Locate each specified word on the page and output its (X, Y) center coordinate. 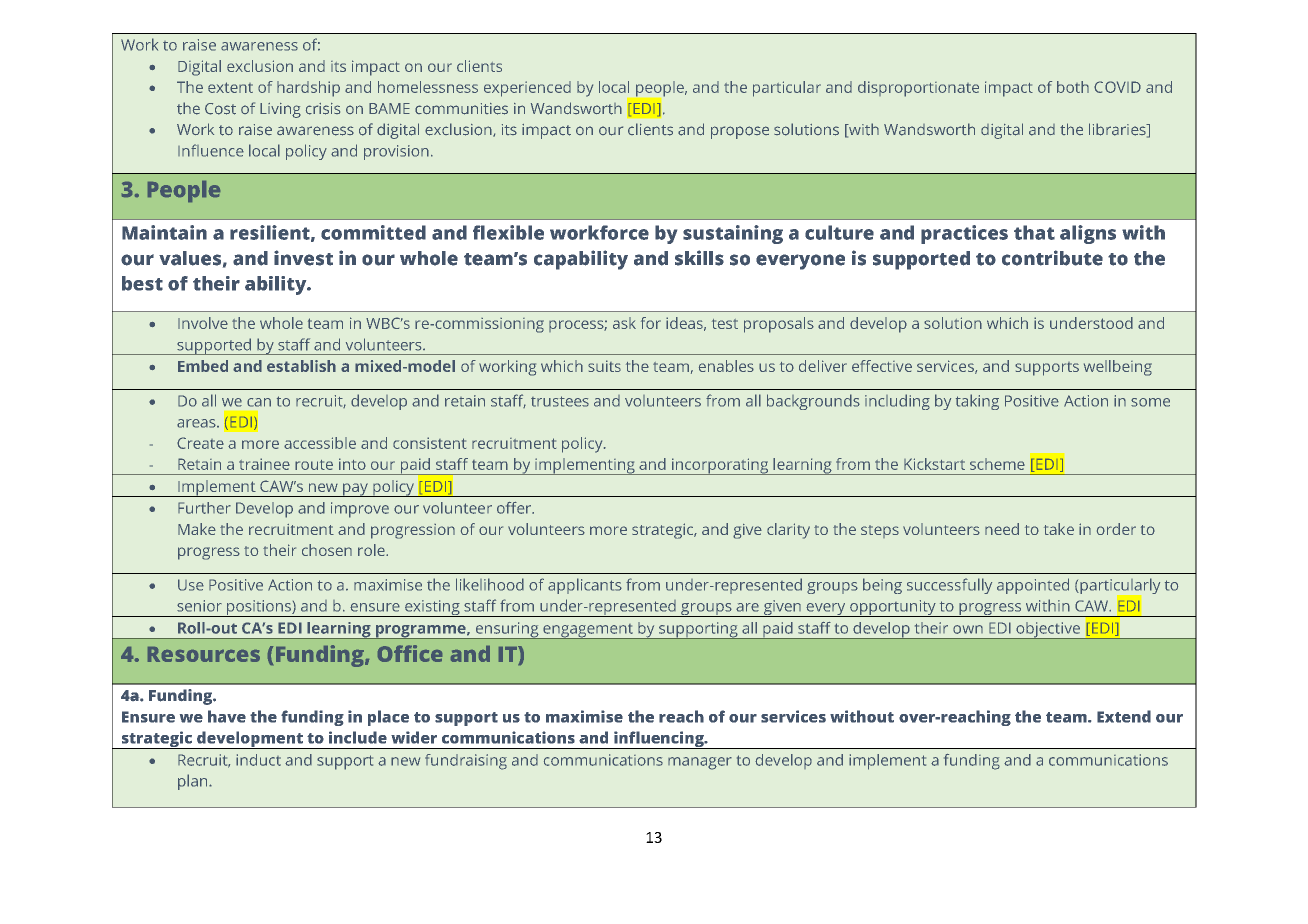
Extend (1124, 716)
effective (882, 366)
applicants (585, 586)
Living (280, 110)
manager (700, 763)
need (1002, 529)
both (1073, 87)
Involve (203, 323)
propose (740, 132)
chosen (327, 550)
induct (258, 760)
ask (624, 323)
